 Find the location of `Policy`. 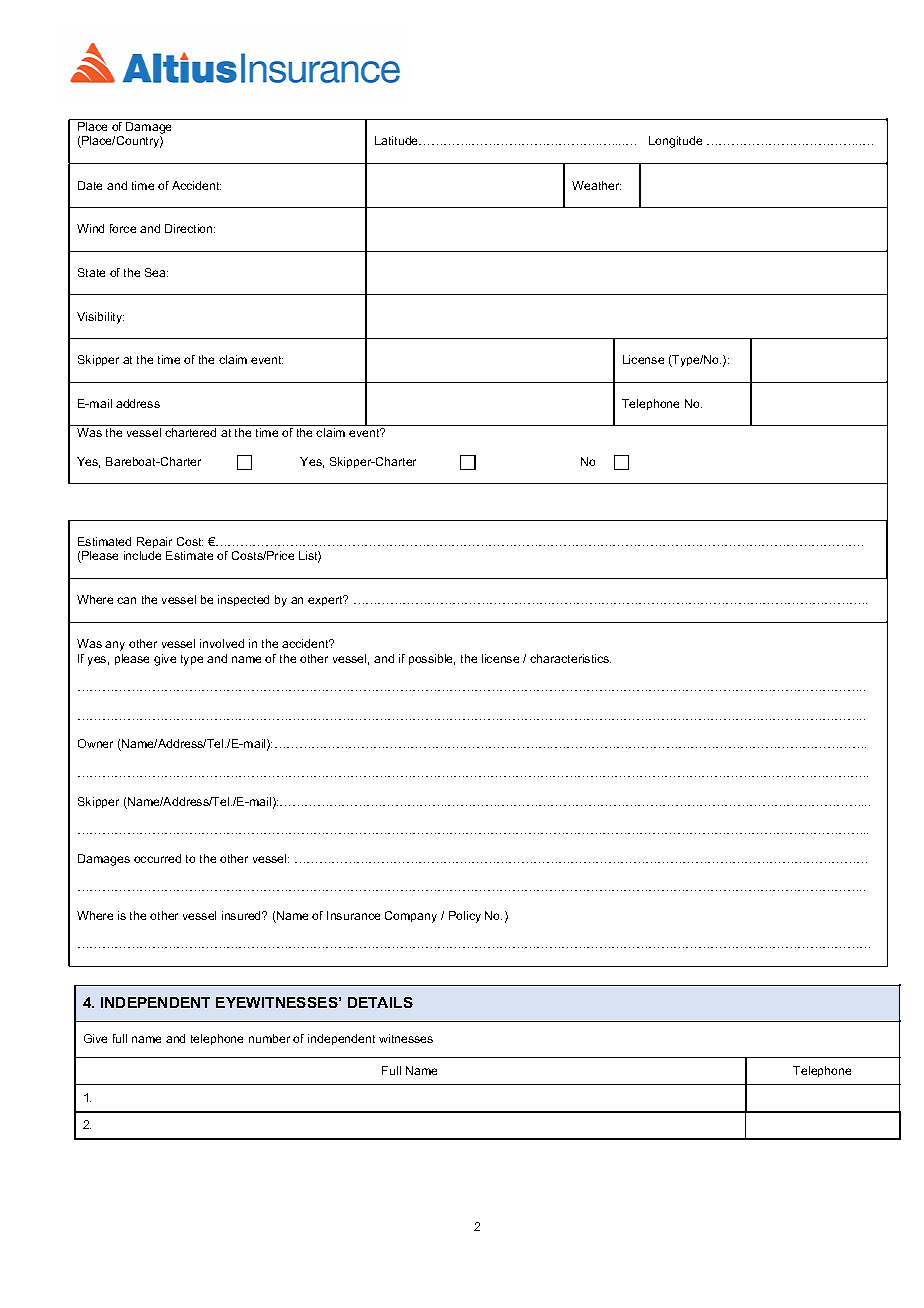

Policy is located at coordinates (465, 917).
